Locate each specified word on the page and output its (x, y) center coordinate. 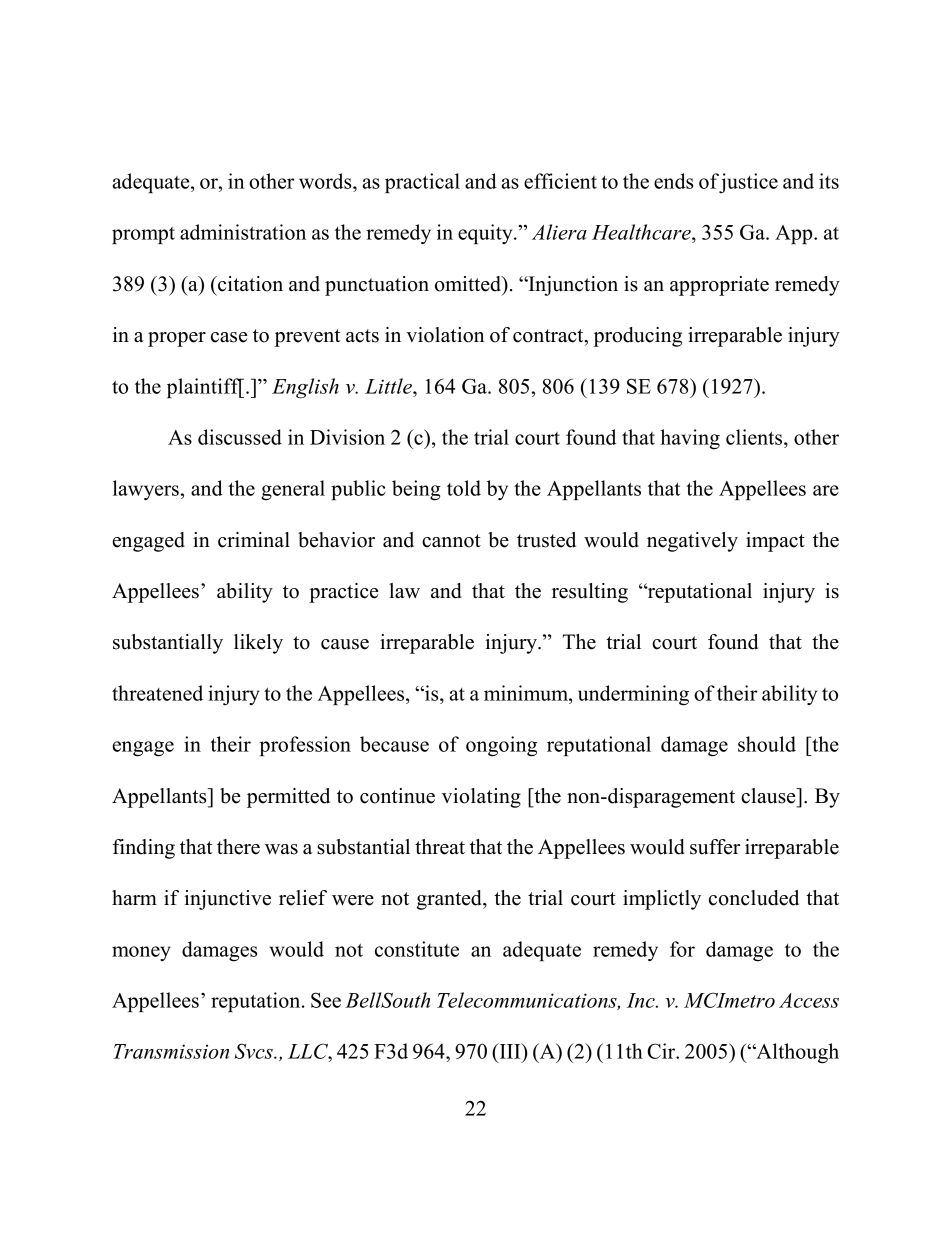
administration (243, 232)
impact (775, 542)
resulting (590, 593)
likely (258, 644)
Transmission (171, 1051)
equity (486, 234)
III (510, 1051)
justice (748, 183)
